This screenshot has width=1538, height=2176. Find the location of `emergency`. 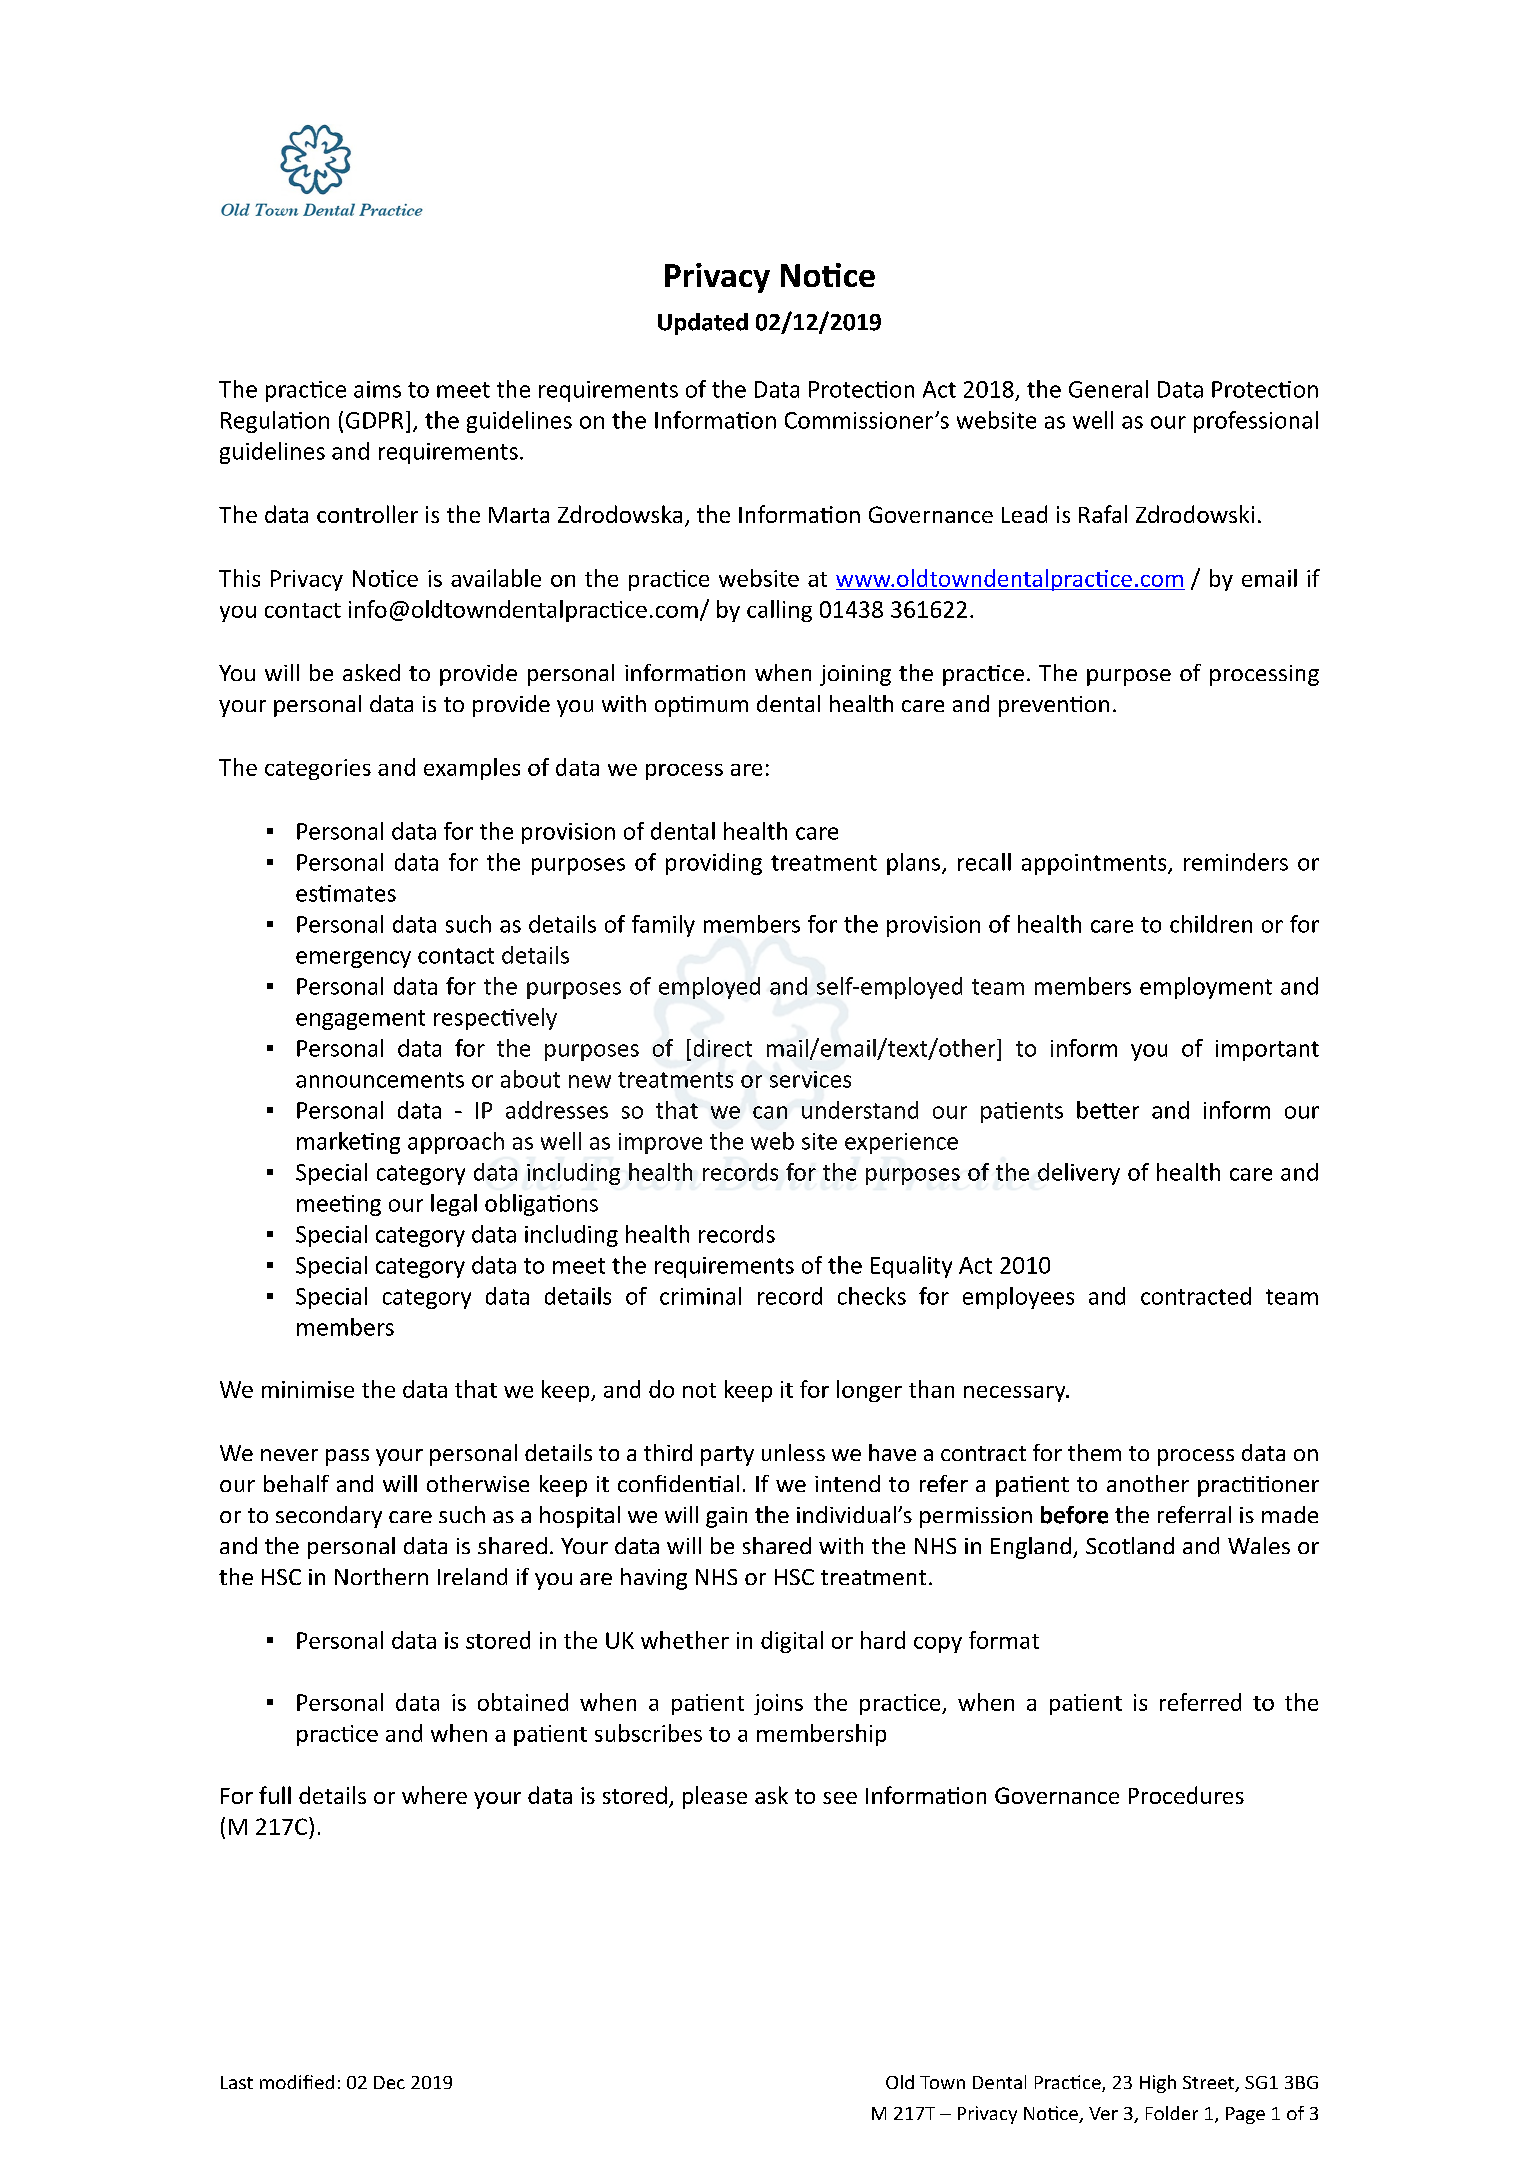

emergency is located at coordinates (353, 959).
